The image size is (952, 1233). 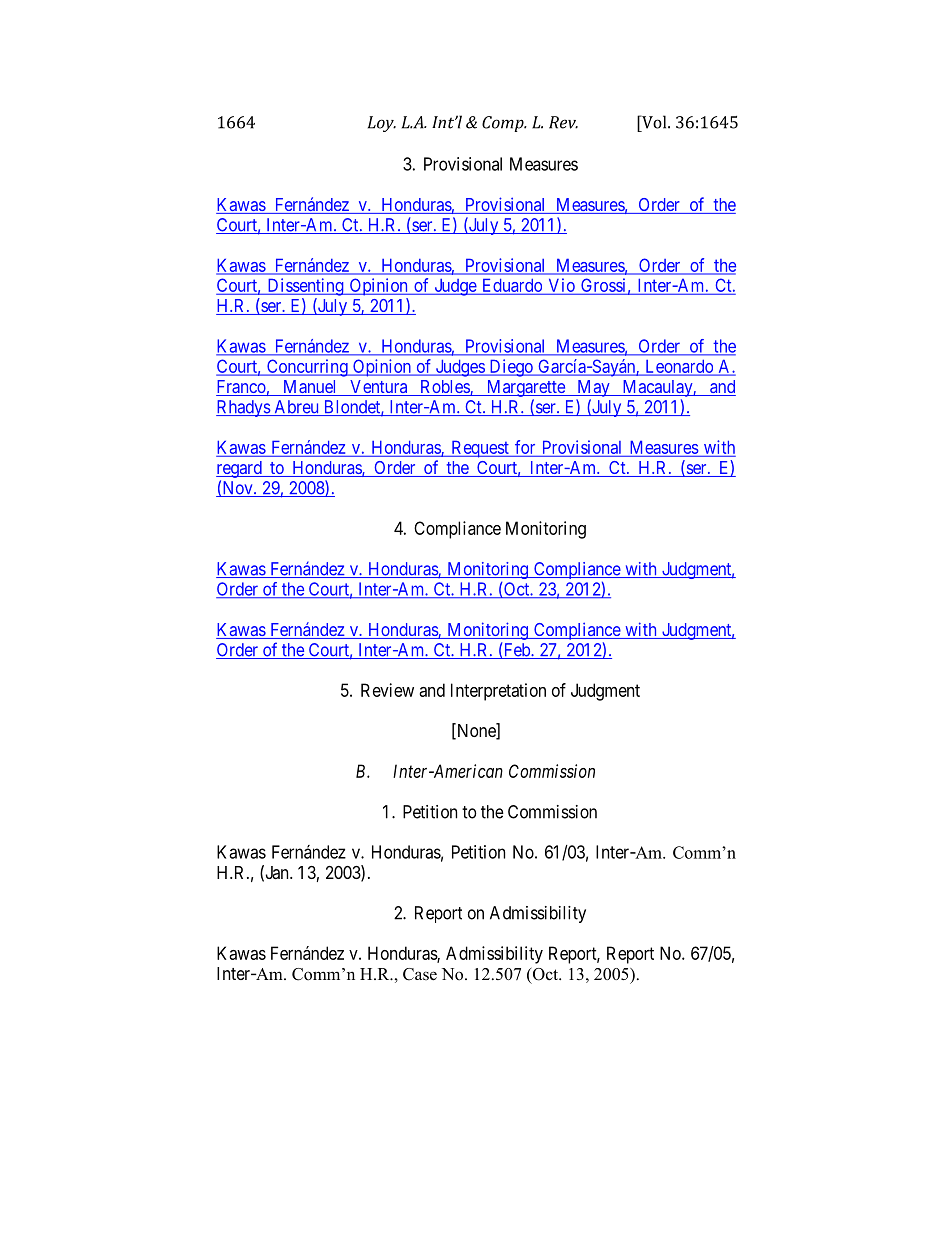 What do you see at coordinates (525, 447) in the screenshot?
I see `for` at bounding box center [525, 447].
